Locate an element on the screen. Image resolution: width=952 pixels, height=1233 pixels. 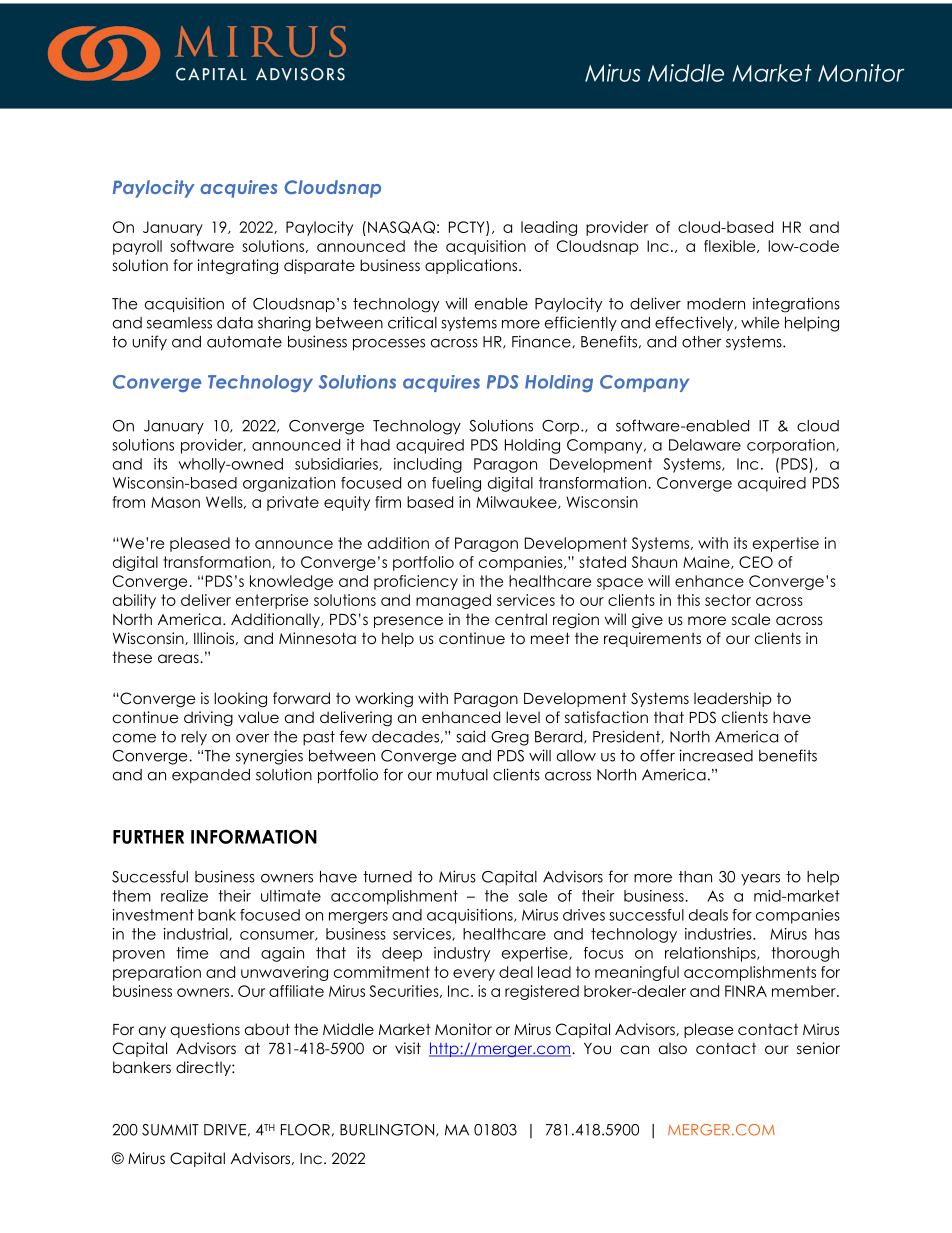
managed is located at coordinates (453, 601).
